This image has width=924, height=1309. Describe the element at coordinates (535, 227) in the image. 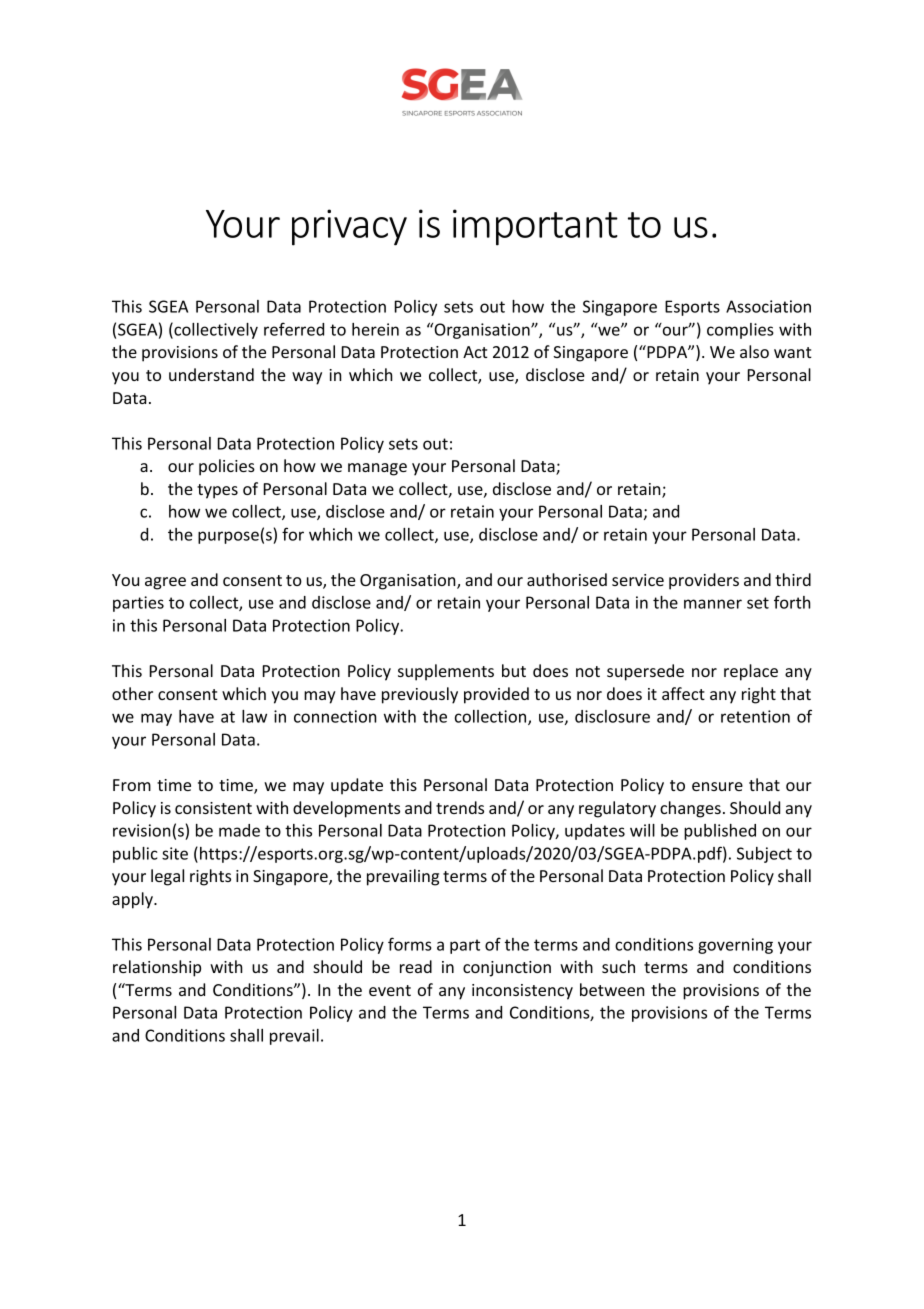

I see `important` at that location.
